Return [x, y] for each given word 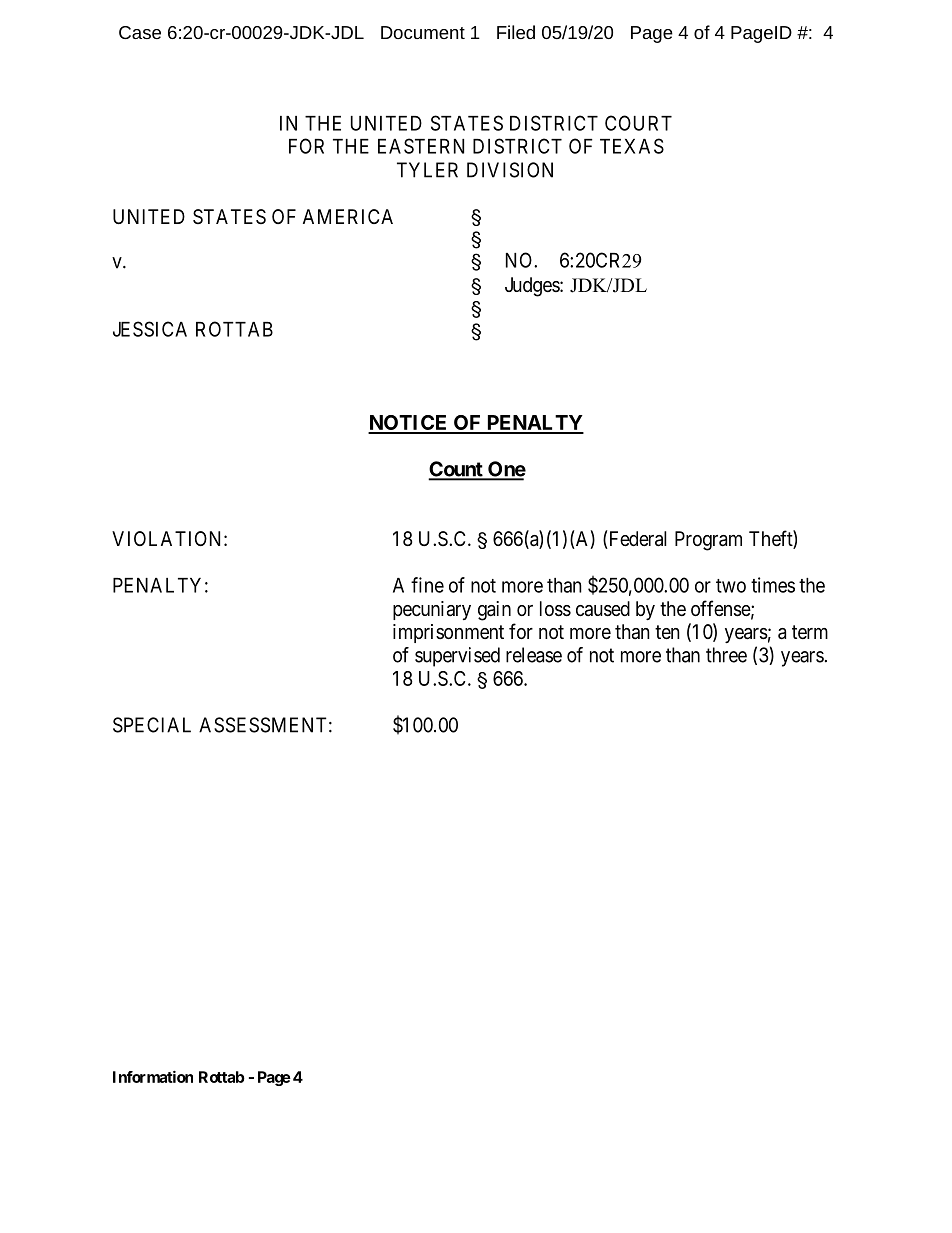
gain [494, 611]
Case [140, 32]
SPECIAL [152, 725]
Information [153, 1076]
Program [708, 541]
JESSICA [150, 329]
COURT [638, 123]
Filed [516, 32]
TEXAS [632, 146]
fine [427, 585]
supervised [457, 657]
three [726, 655]
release [534, 655]
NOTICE [409, 424]
